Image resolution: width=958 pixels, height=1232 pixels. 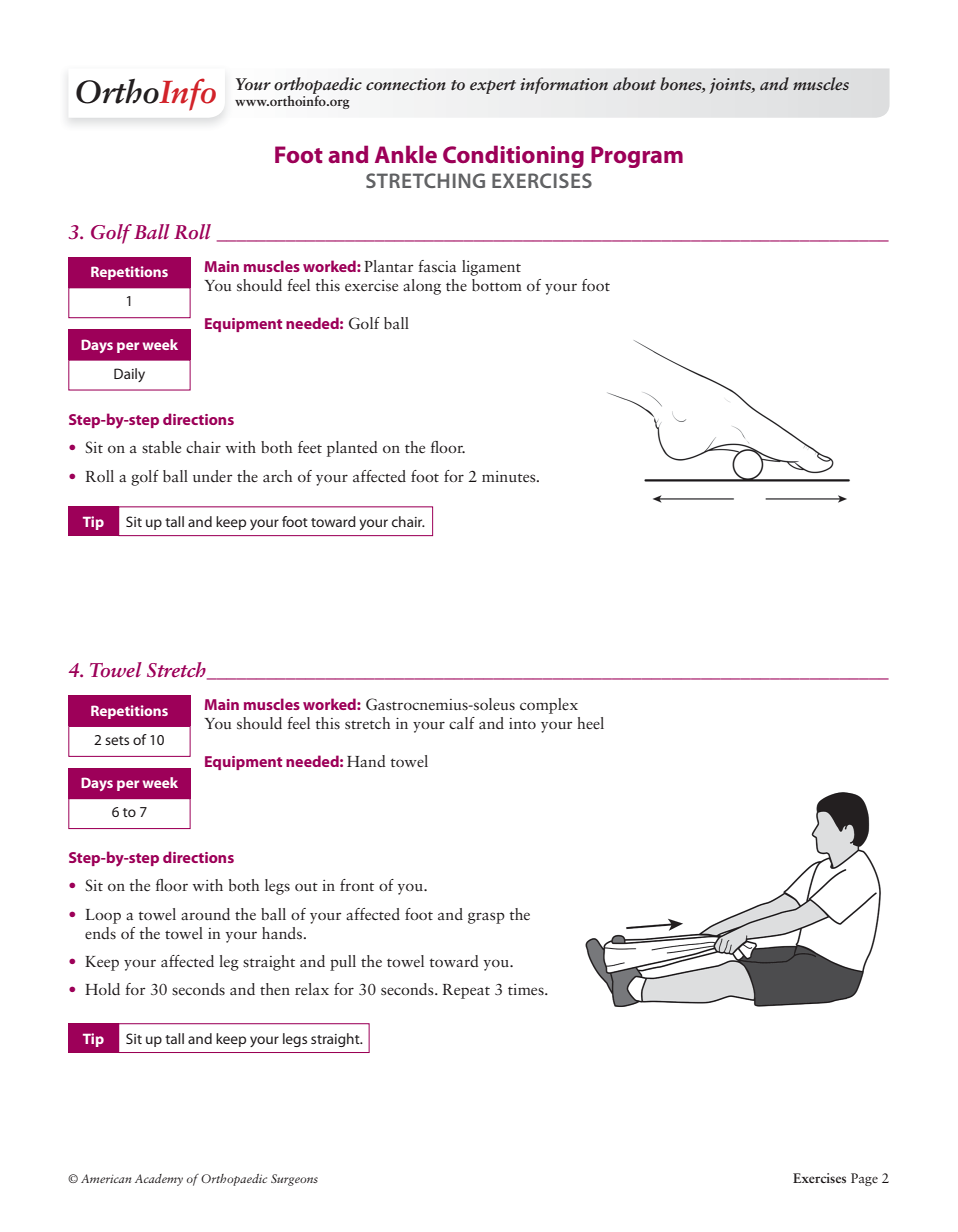 What do you see at coordinates (590, 723) in the page?
I see `heel` at bounding box center [590, 723].
